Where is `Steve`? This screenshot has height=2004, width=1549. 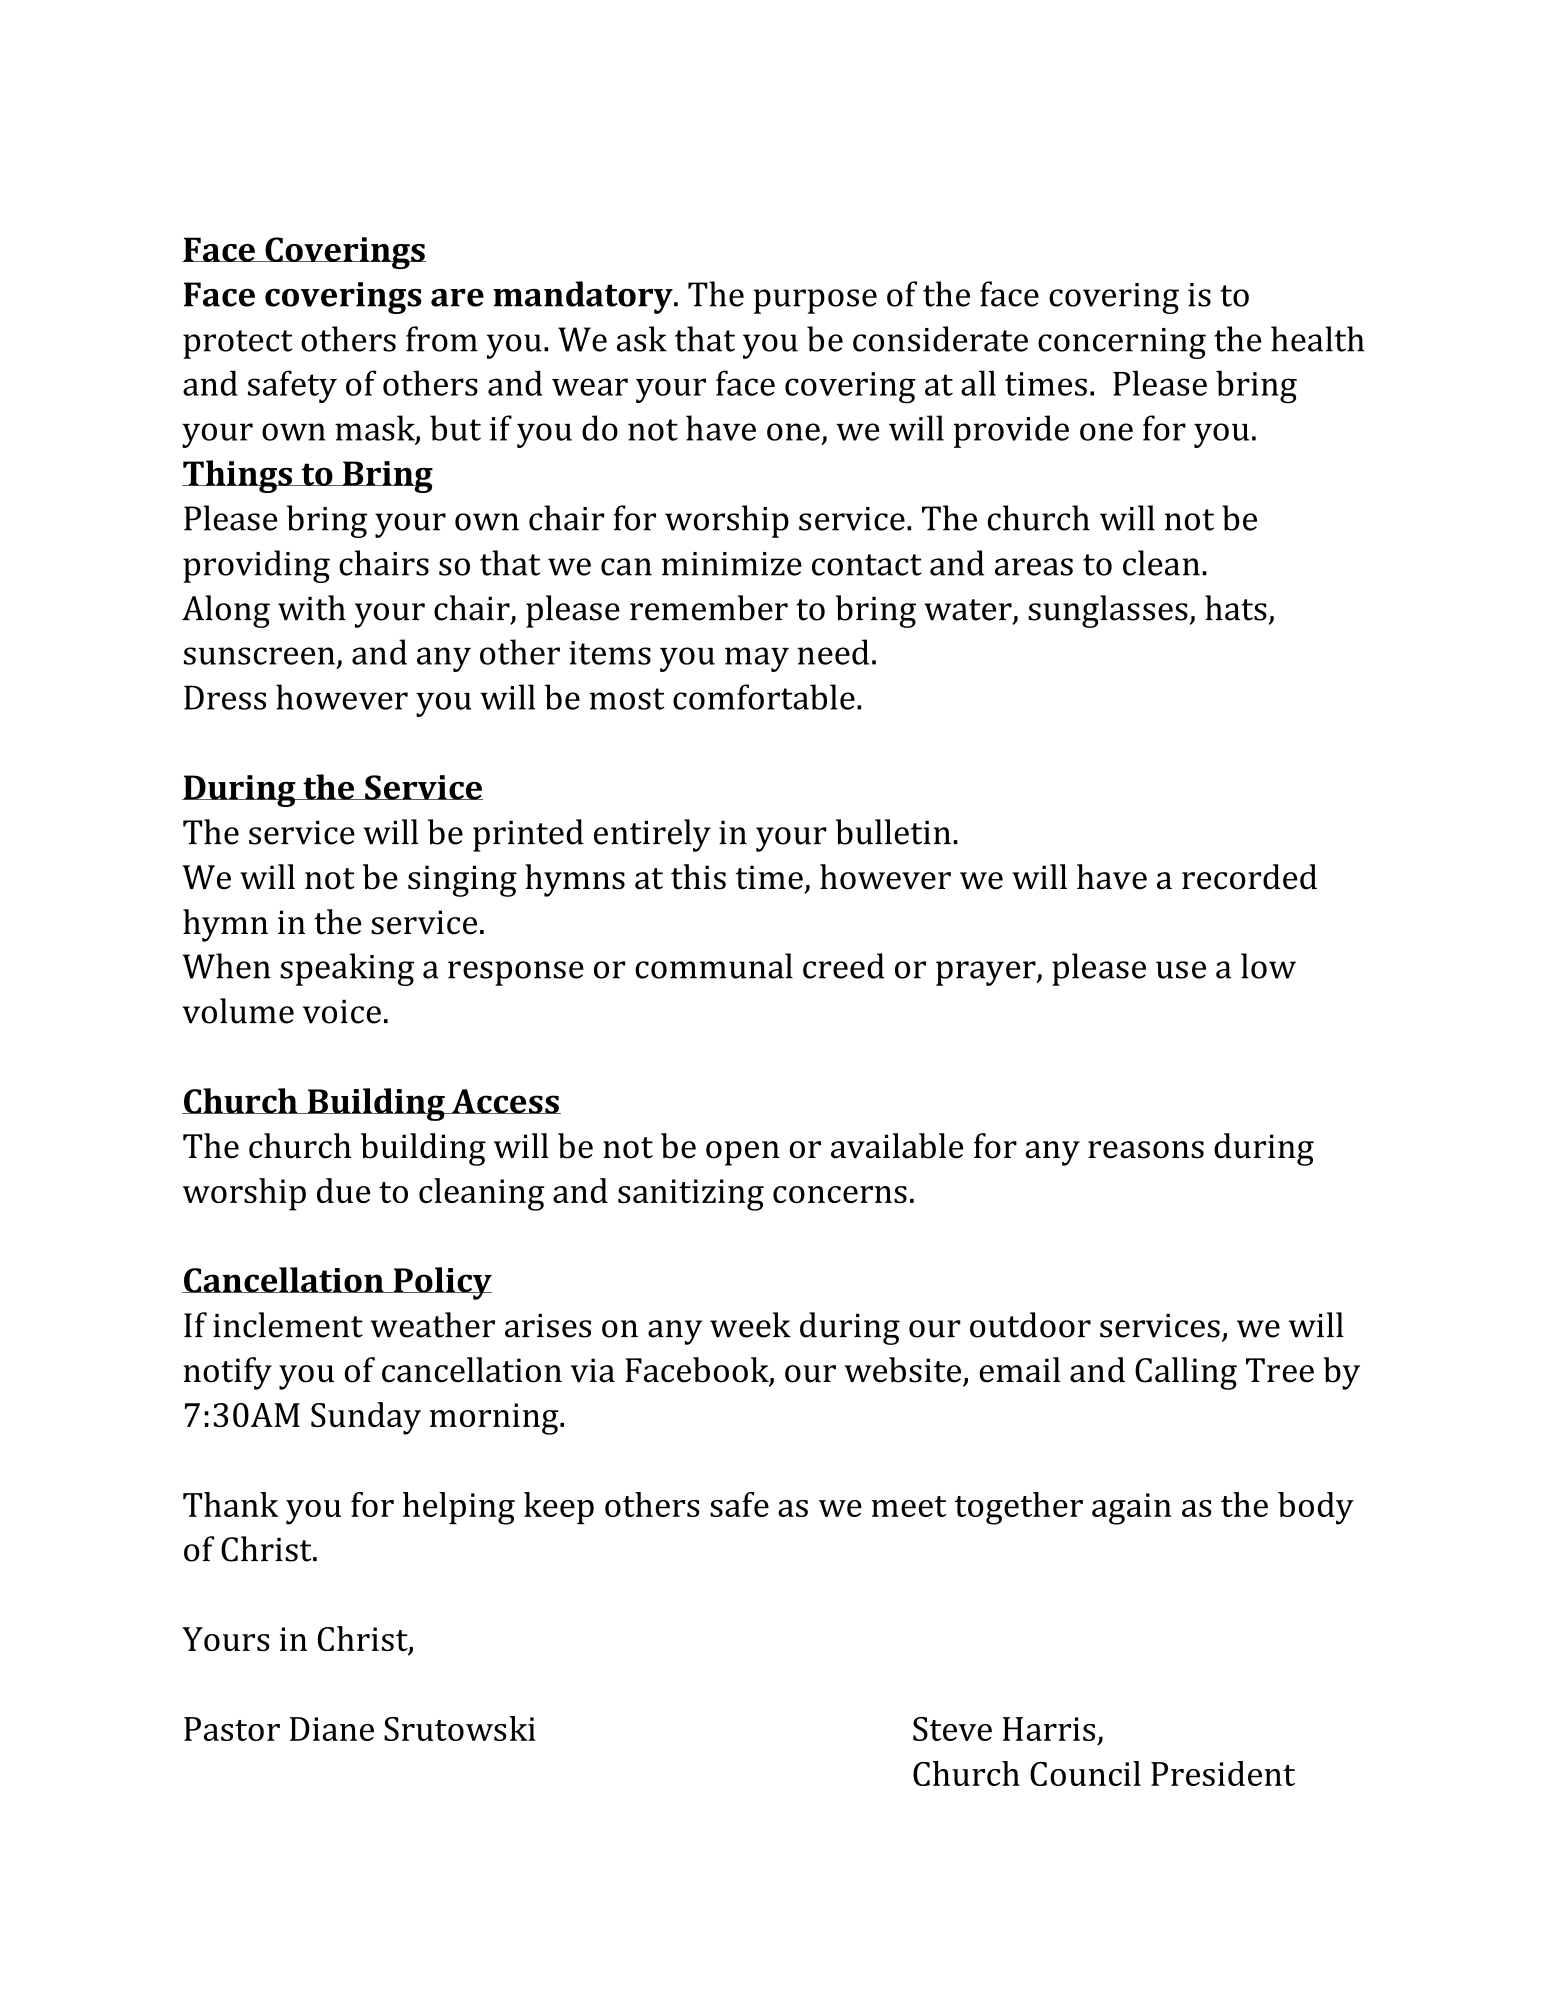
Steve is located at coordinates (952, 1729).
